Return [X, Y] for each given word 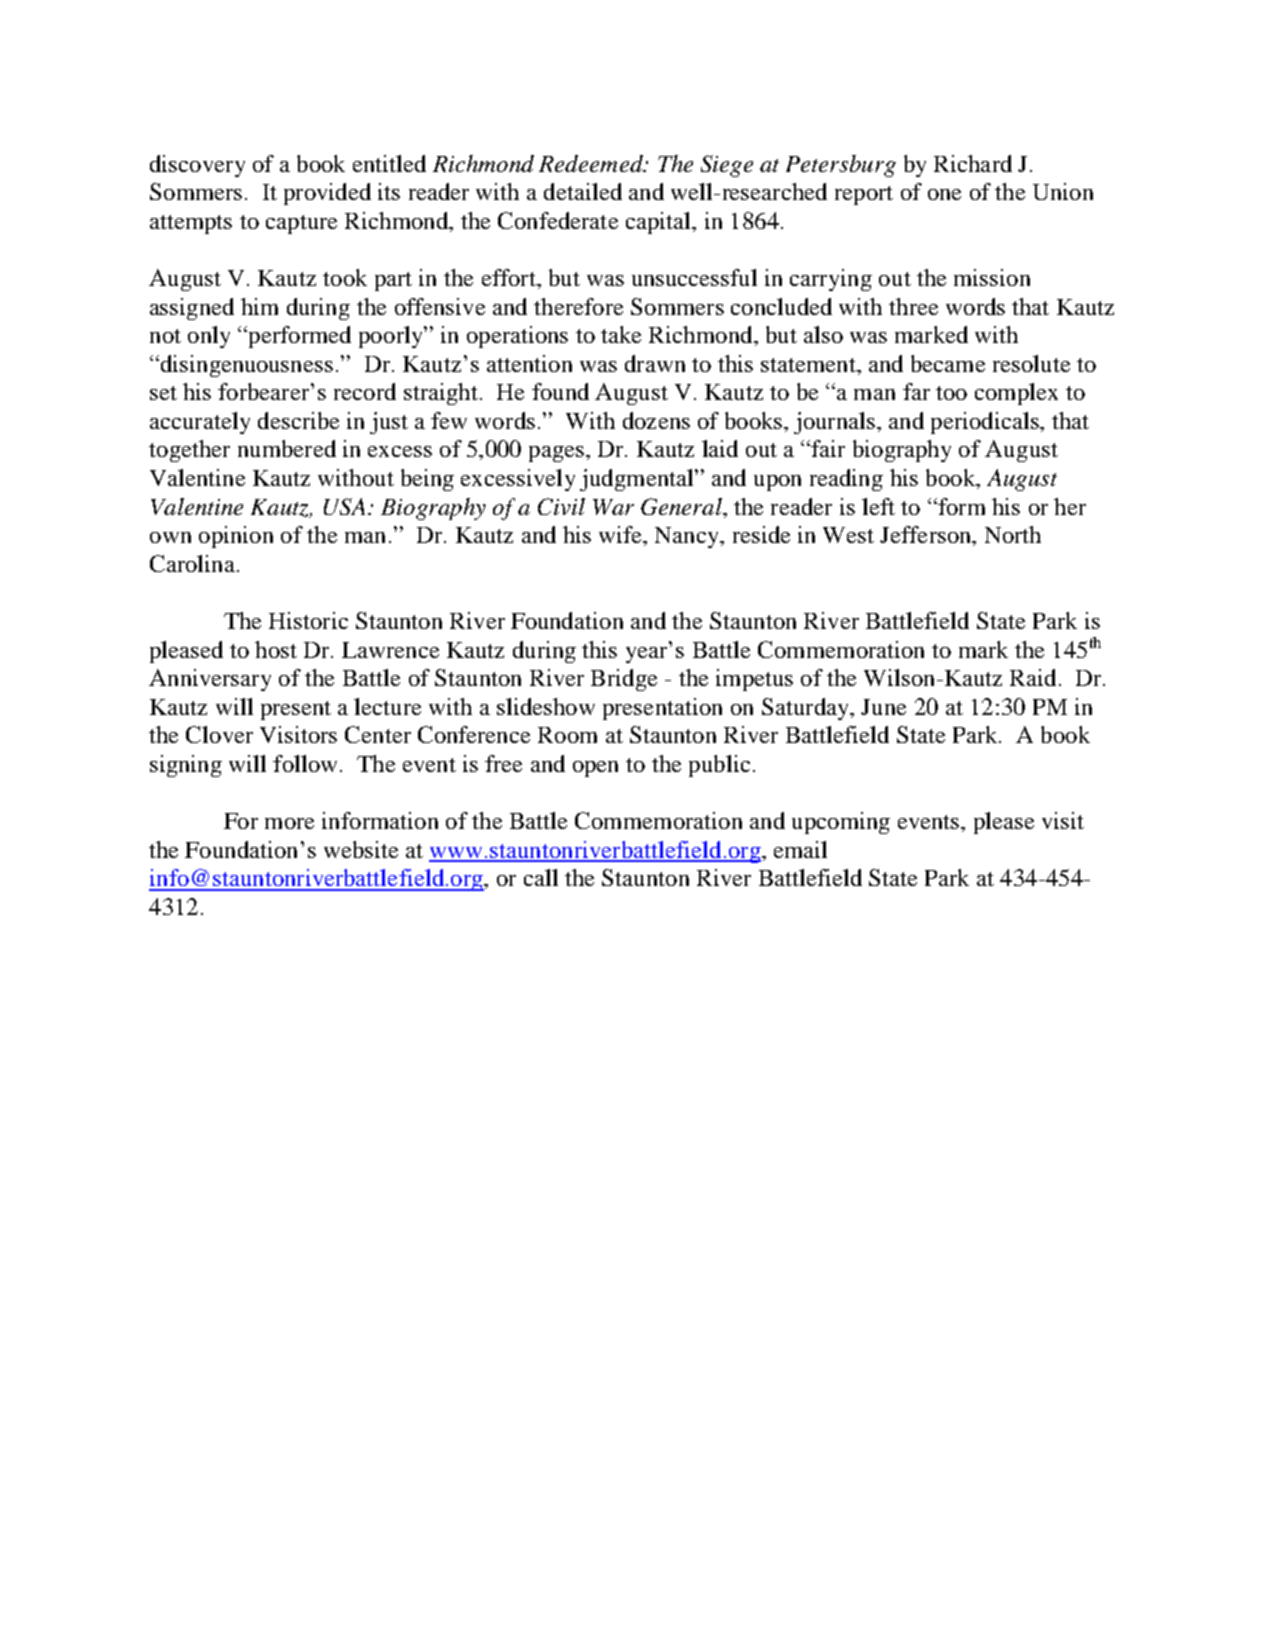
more [289, 823]
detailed [583, 191]
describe [298, 420]
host [276, 649]
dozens [656, 420]
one [944, 194]
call [541, 877]
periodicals [986, 423]
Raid [1033, 677]
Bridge [624, 680]
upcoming [841, 823]
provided [327, 194]
